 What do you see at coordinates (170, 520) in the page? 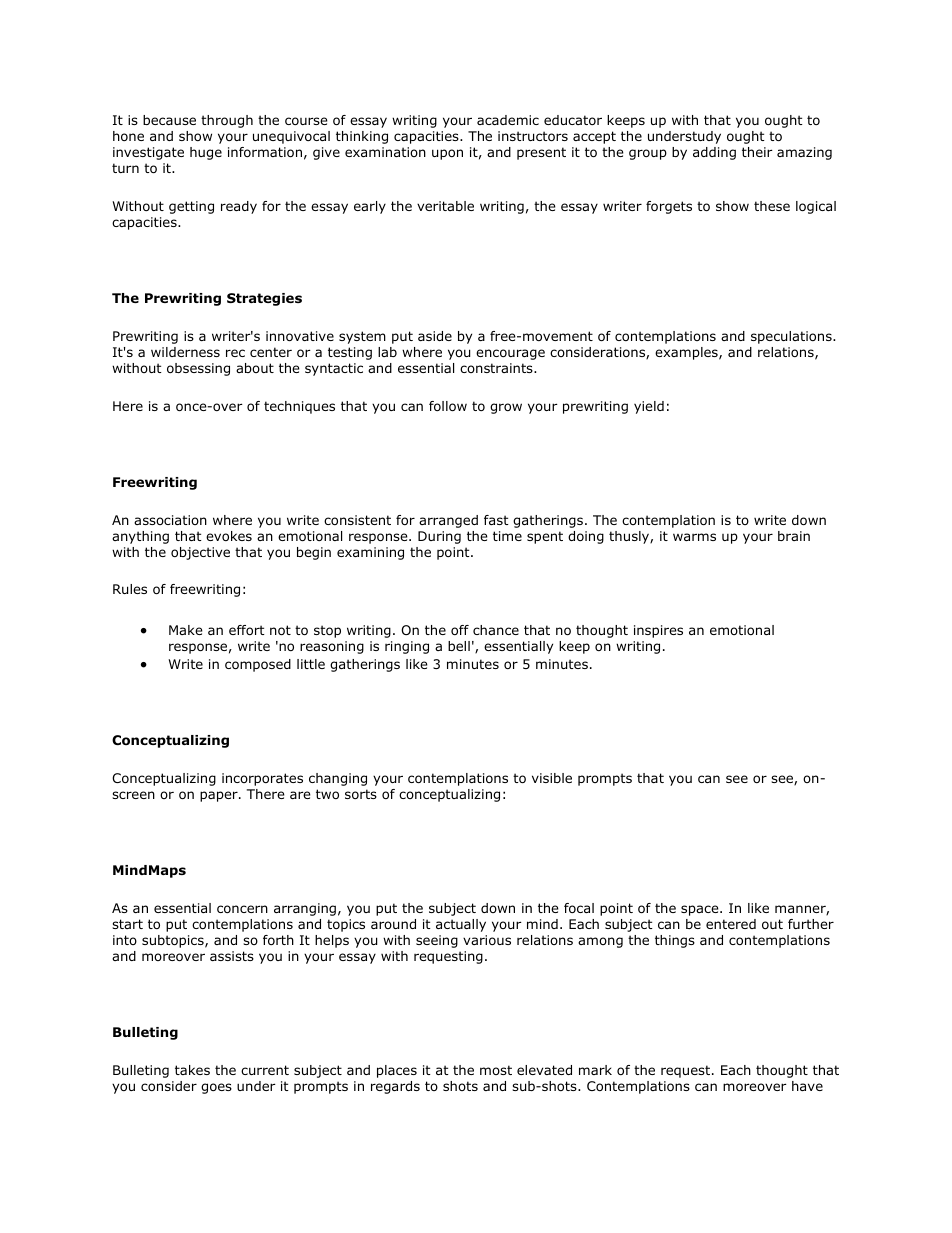
I see `association` at bounding box center [170, 520].
